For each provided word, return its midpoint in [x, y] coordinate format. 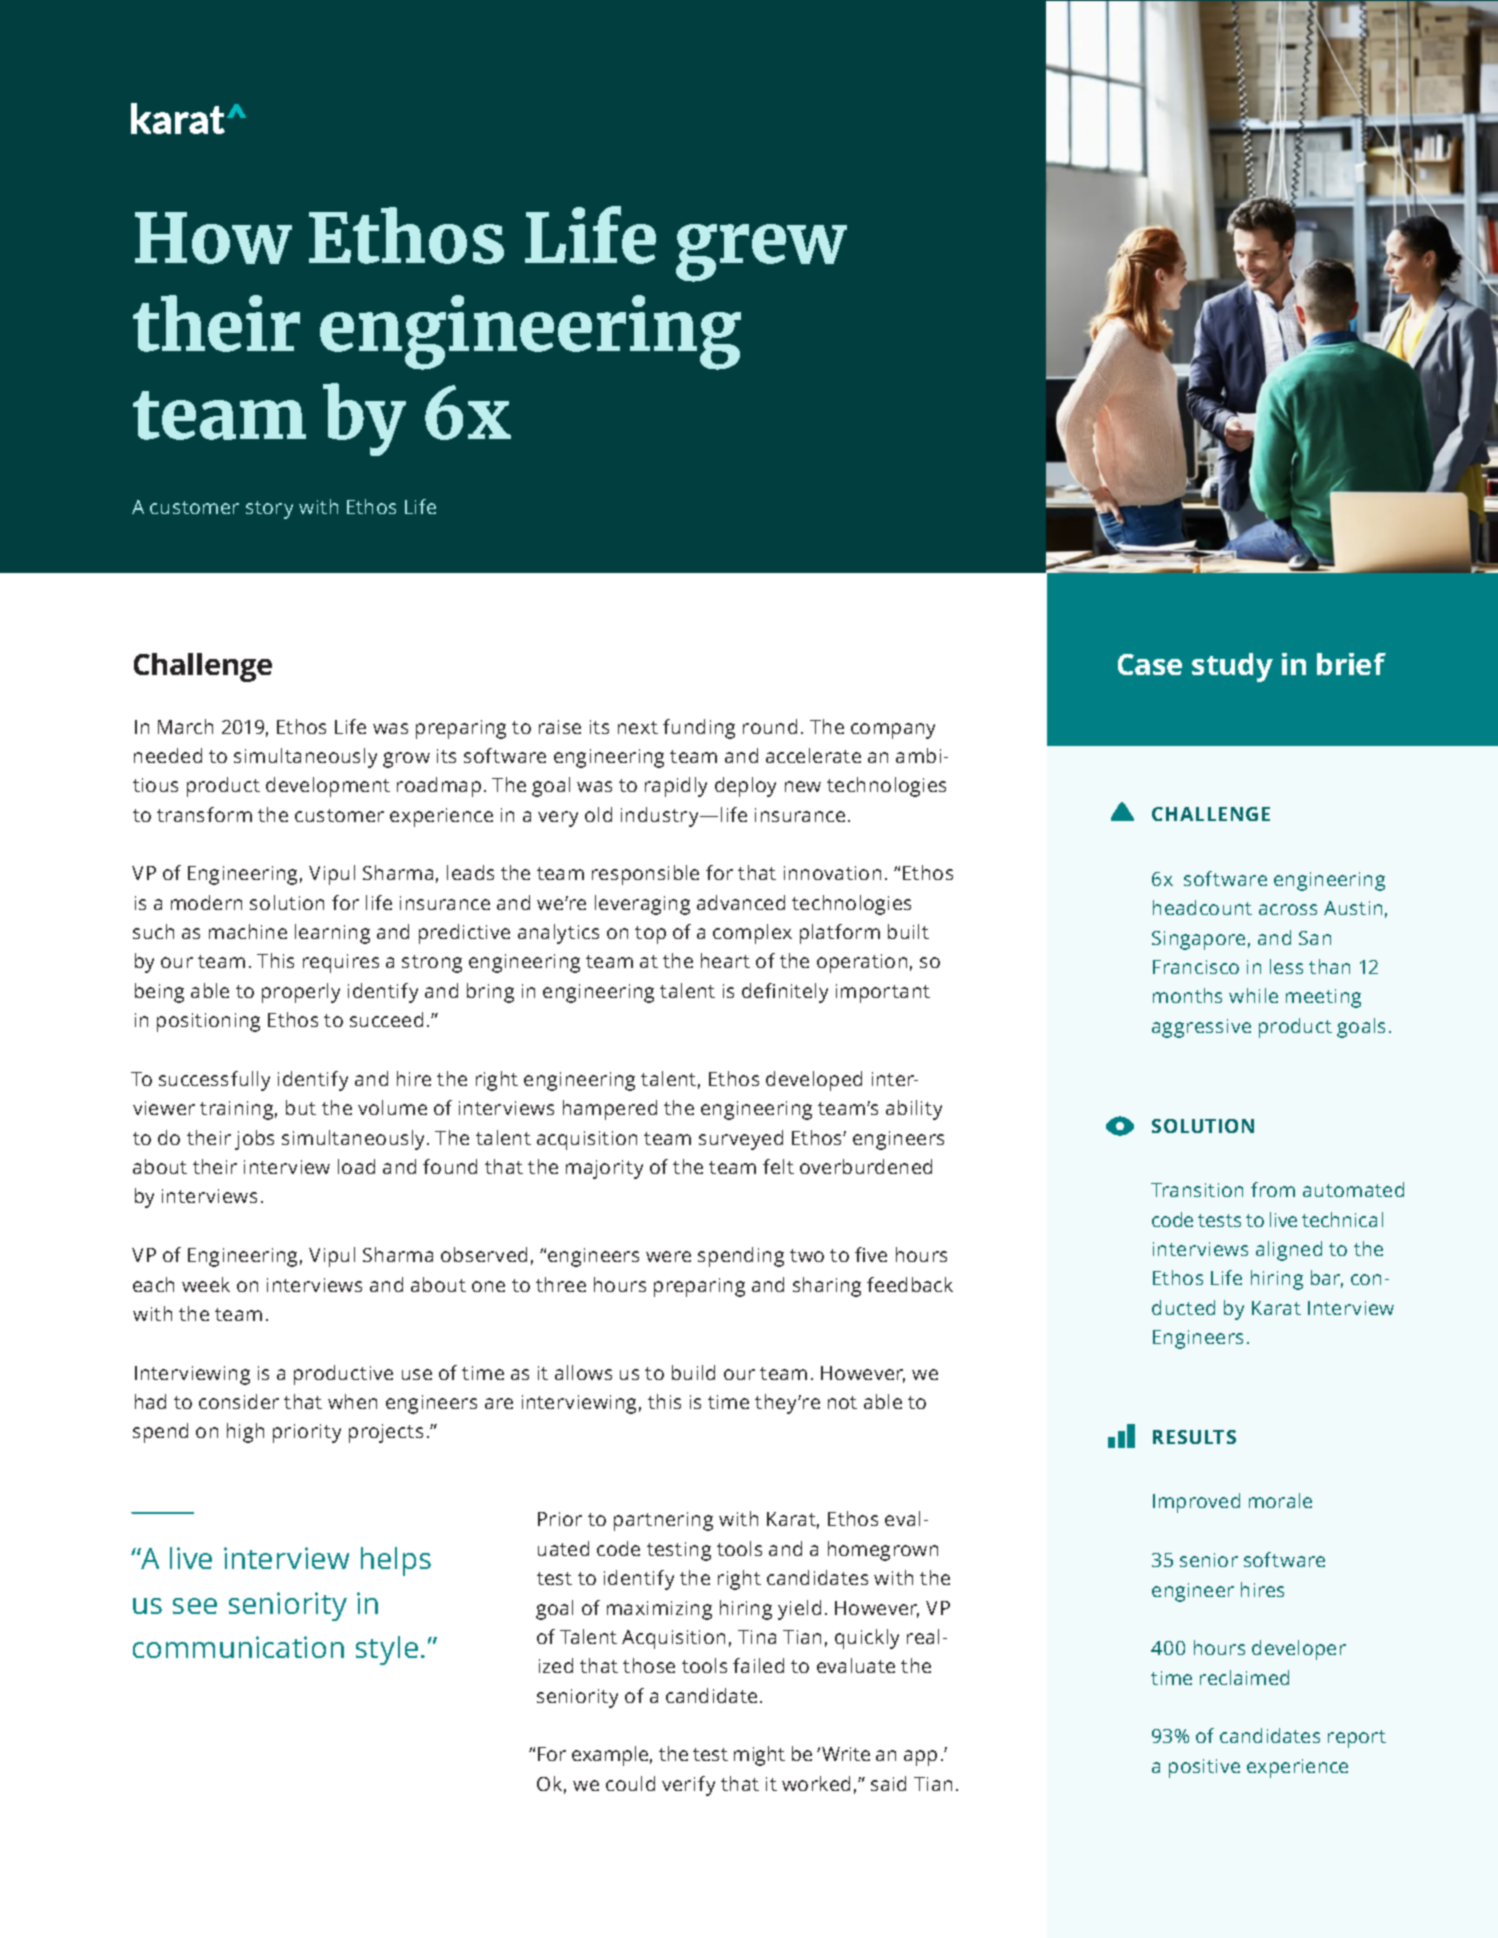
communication [238, 1647]
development [328, 787]
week [206, 1284]
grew [761, 253]
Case [1150, 664]
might [759, 1756]
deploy [745, 787]
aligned [1289, 1251]
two [807, 1255]
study [1232, 667]
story [269, 510]
